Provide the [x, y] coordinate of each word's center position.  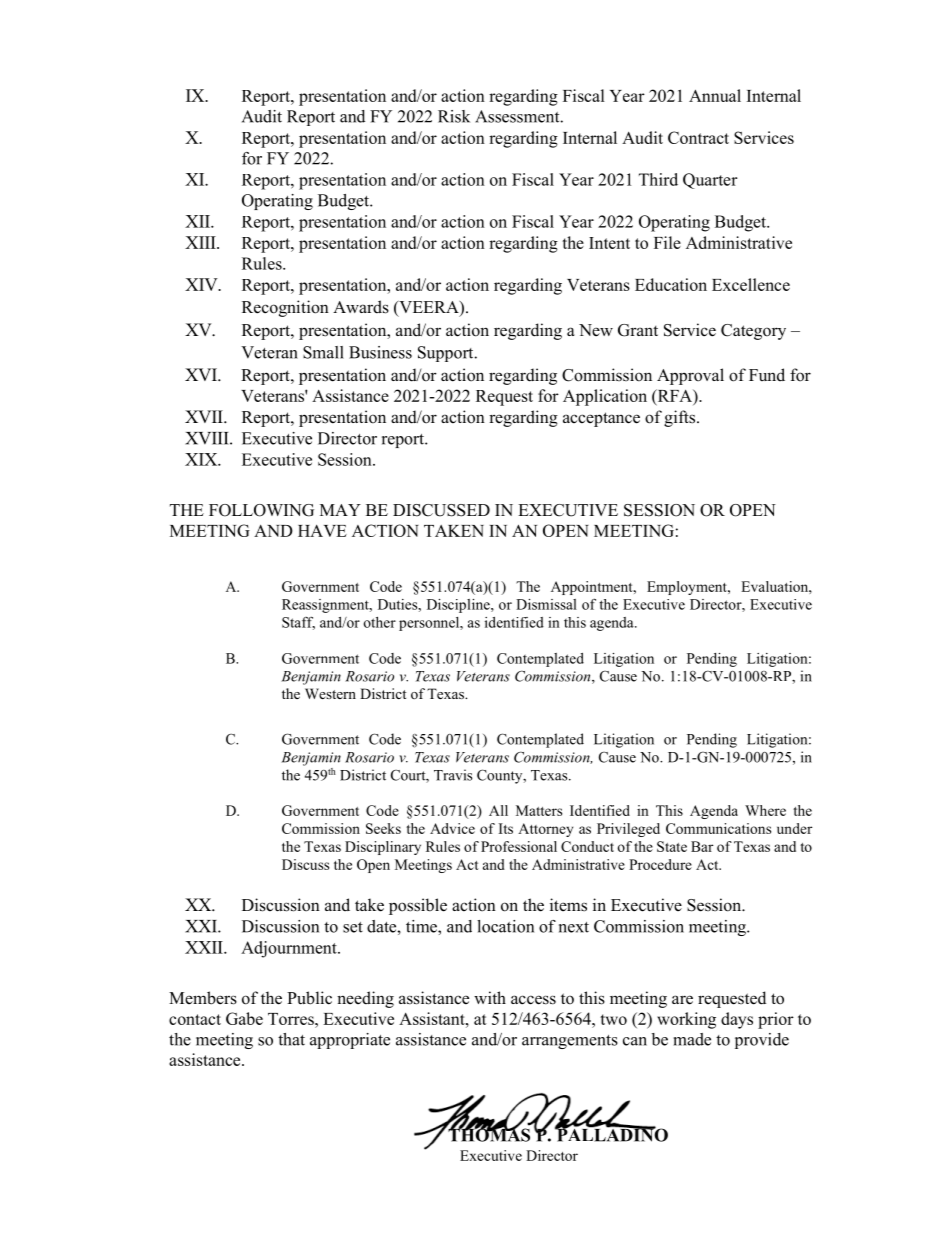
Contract [698, 137]
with [490, 997]
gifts [681, 418]
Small [323, 352]
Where [765, 810]
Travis [453, 775]
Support [447, 354]
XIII [201, 242]
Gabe [244, 1018]
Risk [454, 116]
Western [330, 693]
